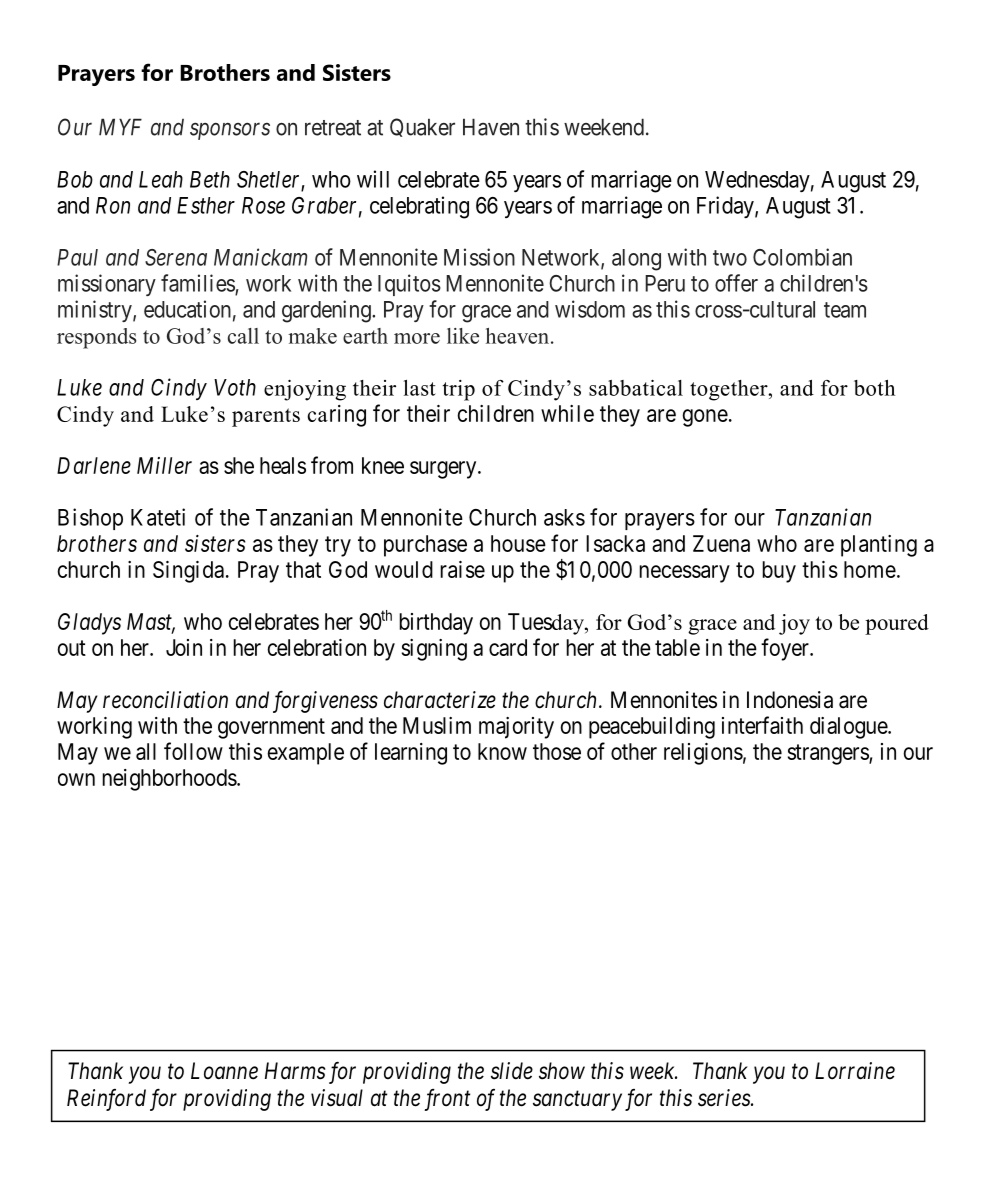 This image has height=1204, width=991. I want to click on gone, so click(705, 418).
